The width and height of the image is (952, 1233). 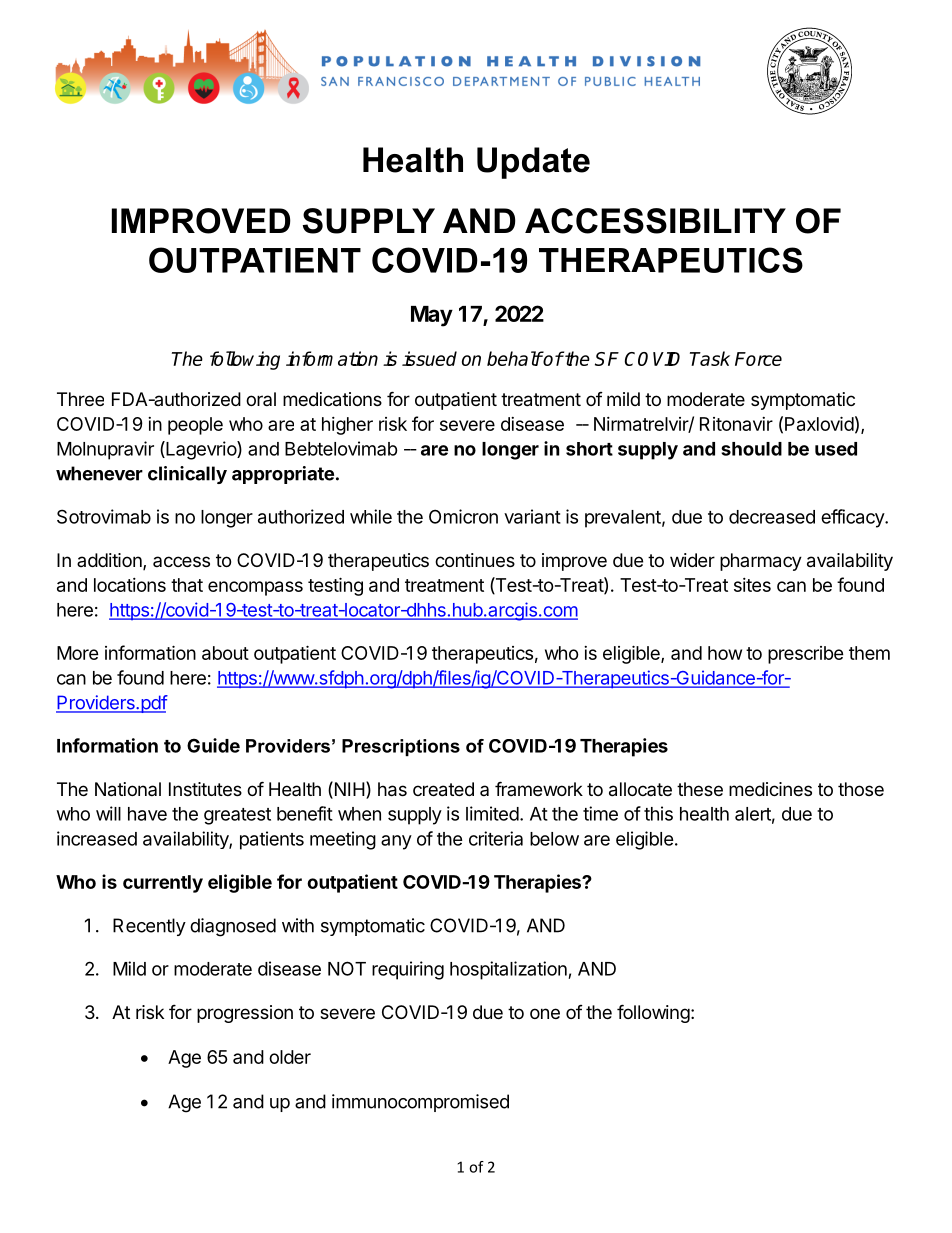 I want to click on currently, so click(x=163, y=884).
